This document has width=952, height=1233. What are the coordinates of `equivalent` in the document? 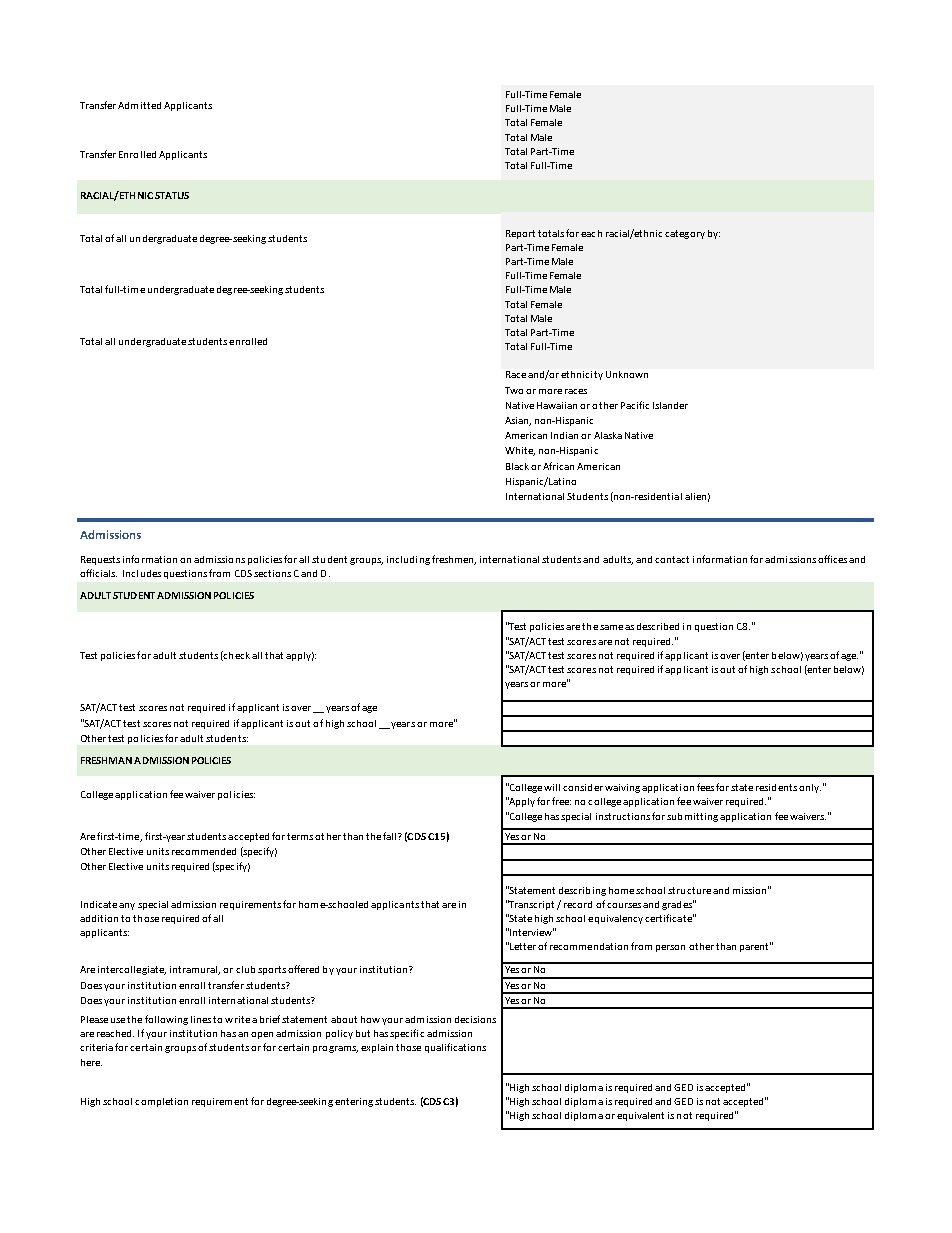 It's located at (640, 1116).
